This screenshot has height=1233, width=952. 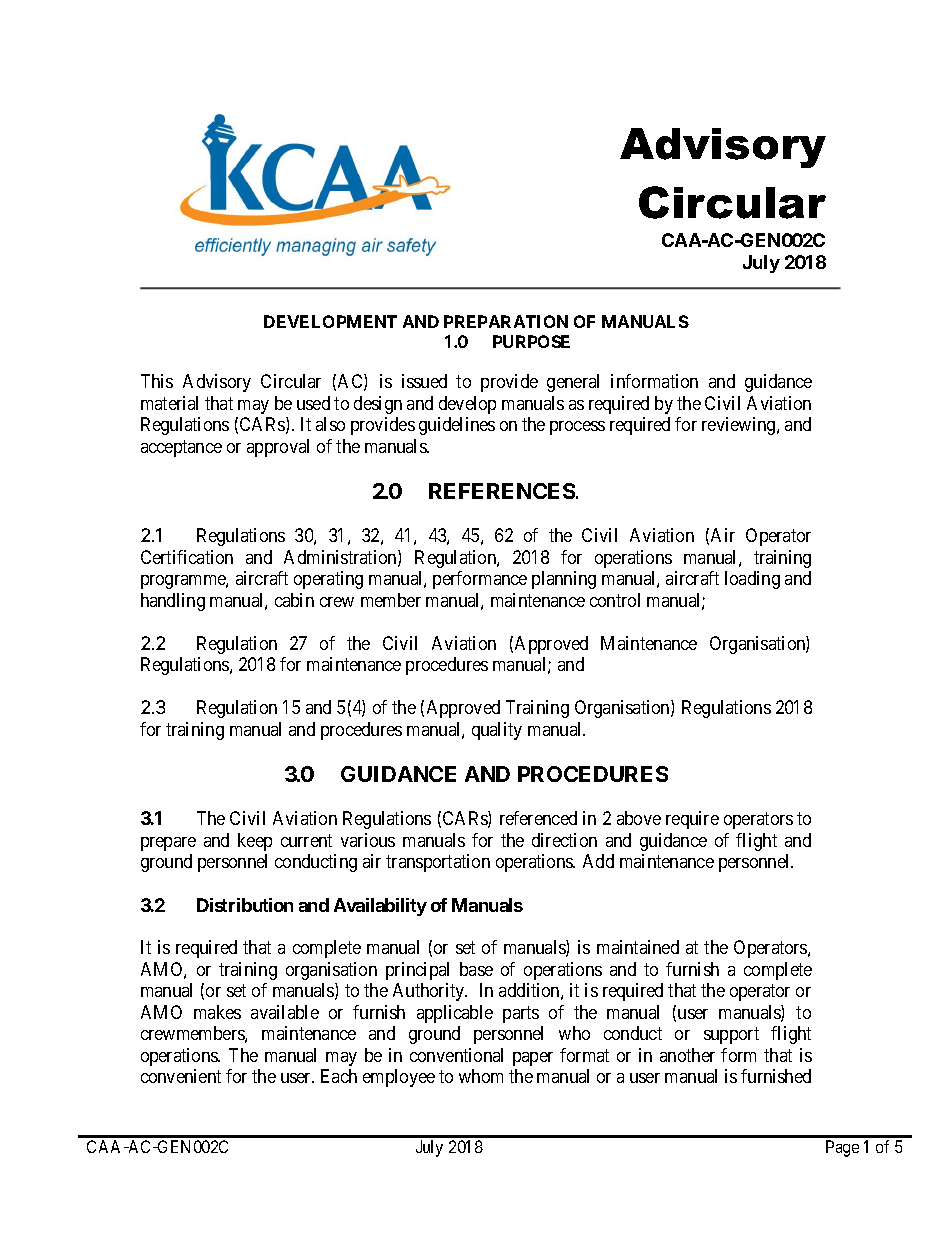 I want to click on Page, so click(x=842, y=1148).
